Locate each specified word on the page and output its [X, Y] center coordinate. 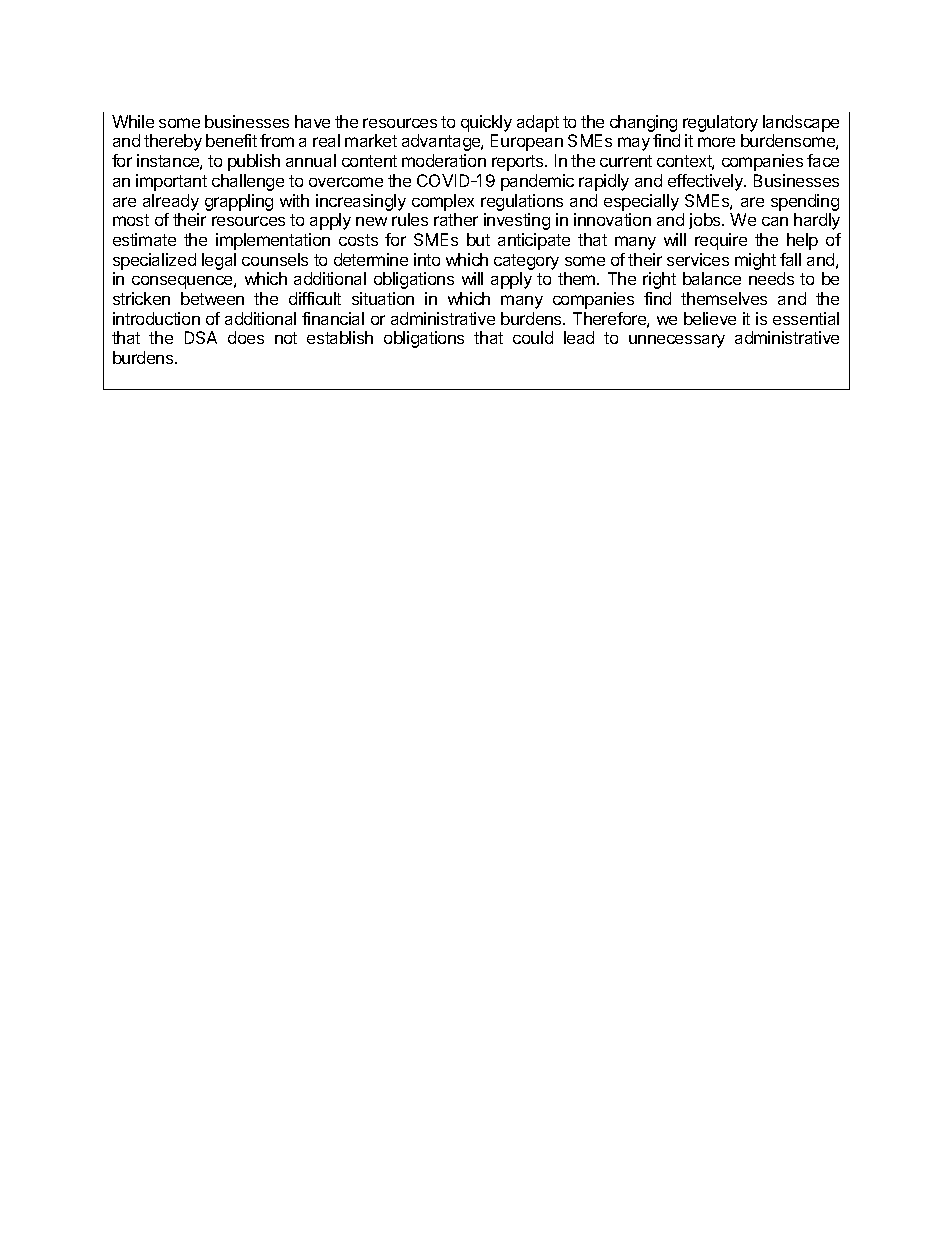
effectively [706, 182]
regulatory [720, 123]
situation [383, 298]
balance [712, 278]
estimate [144, 239]
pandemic [537, 182]
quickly [486, 123]
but [478, 239]
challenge [248, 182]
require [721, 241]
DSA [201, 337]
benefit [231, 140]
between [212, 298]
